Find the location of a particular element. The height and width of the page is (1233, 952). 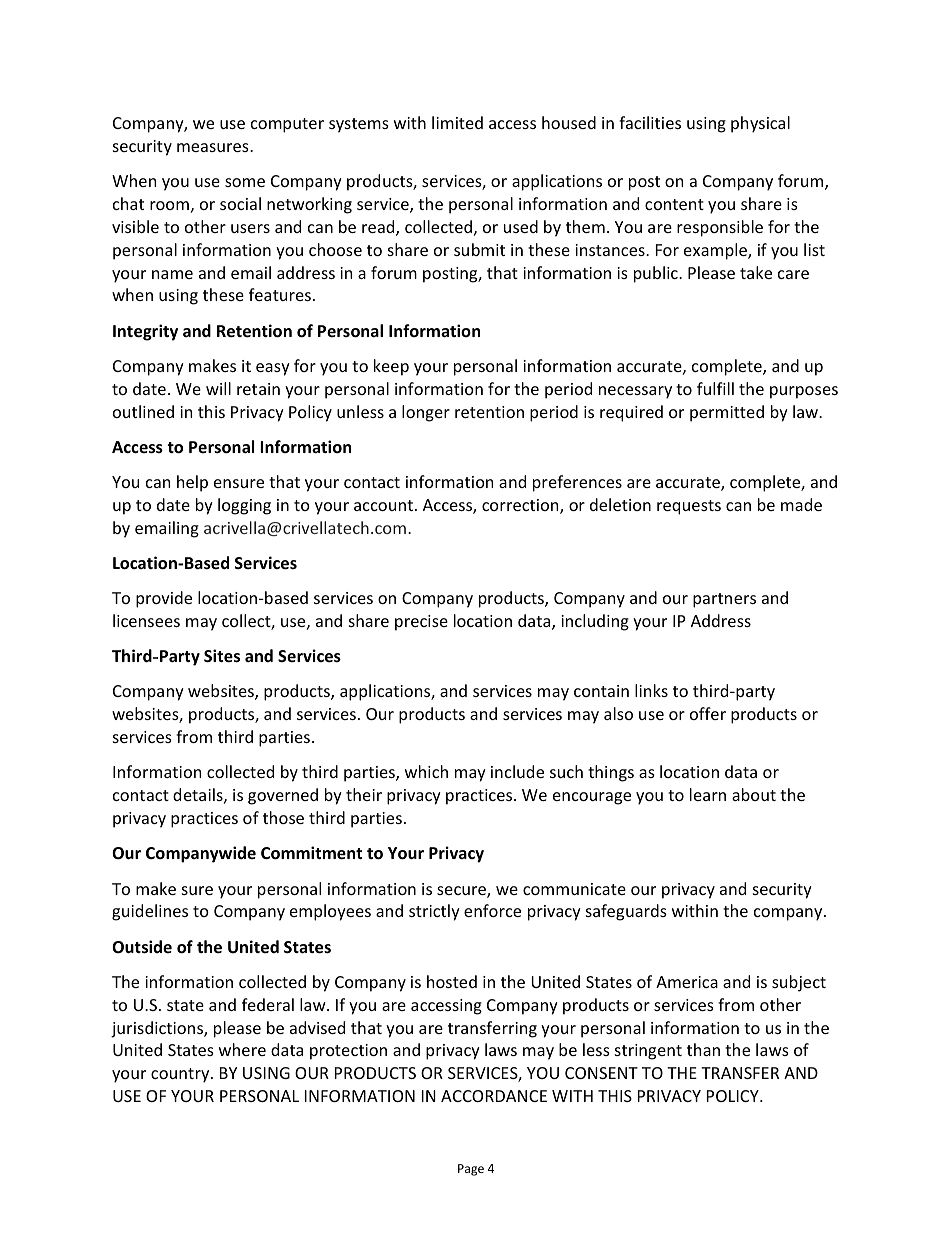

Page is located at coordinates (471, 1170).
